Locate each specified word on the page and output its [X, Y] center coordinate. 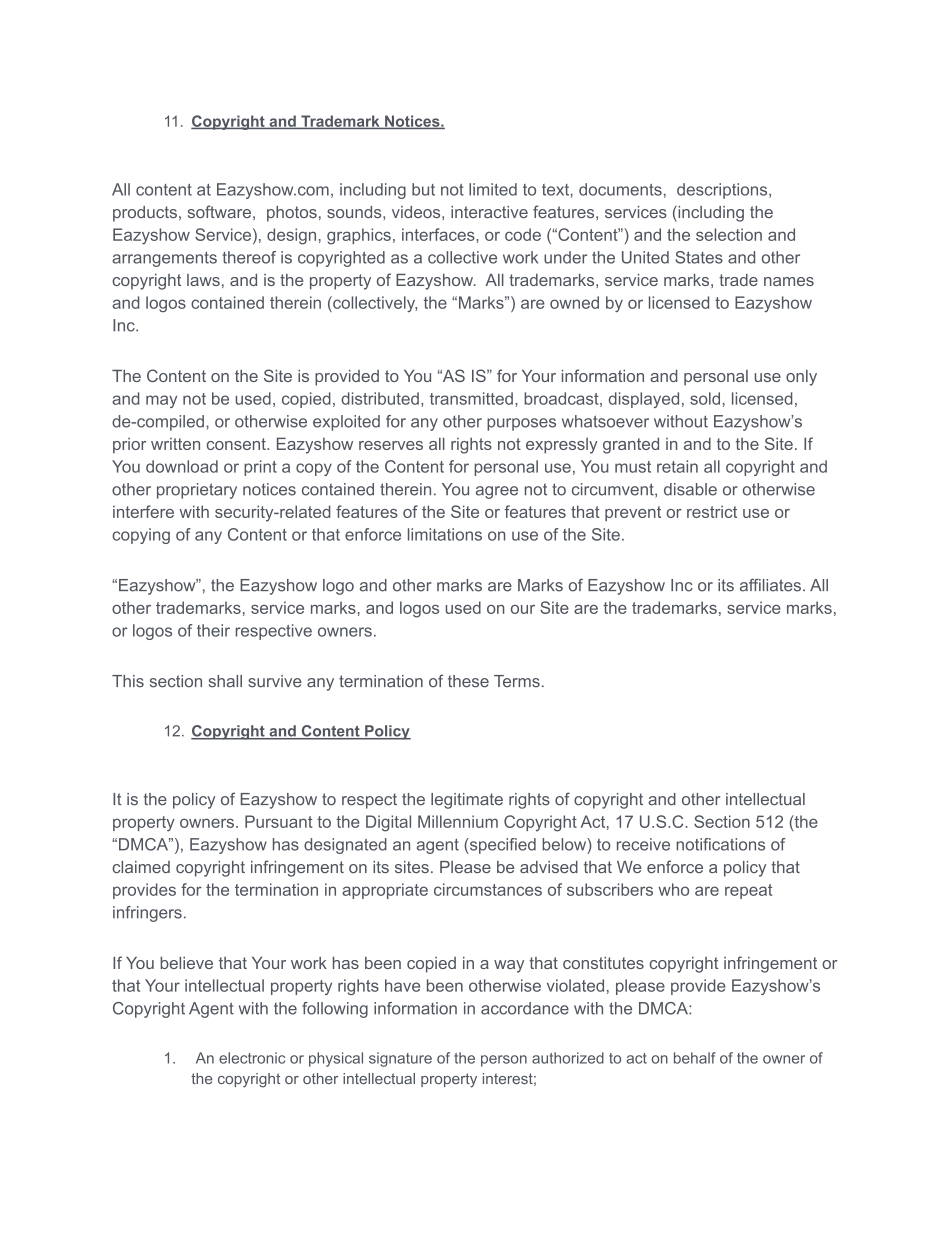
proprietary [197, 491]
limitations [445, 534]
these [468, 681]
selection [729, 234]
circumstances [488, 889]
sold [705, 398]
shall [225, 681]
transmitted [471, 398]
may [161, 401]
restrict [712, 511]
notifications [720, 844]
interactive [489, 212]
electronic [252, 1058]
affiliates [770, 585]
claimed [141, 867]
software [219, 211]
